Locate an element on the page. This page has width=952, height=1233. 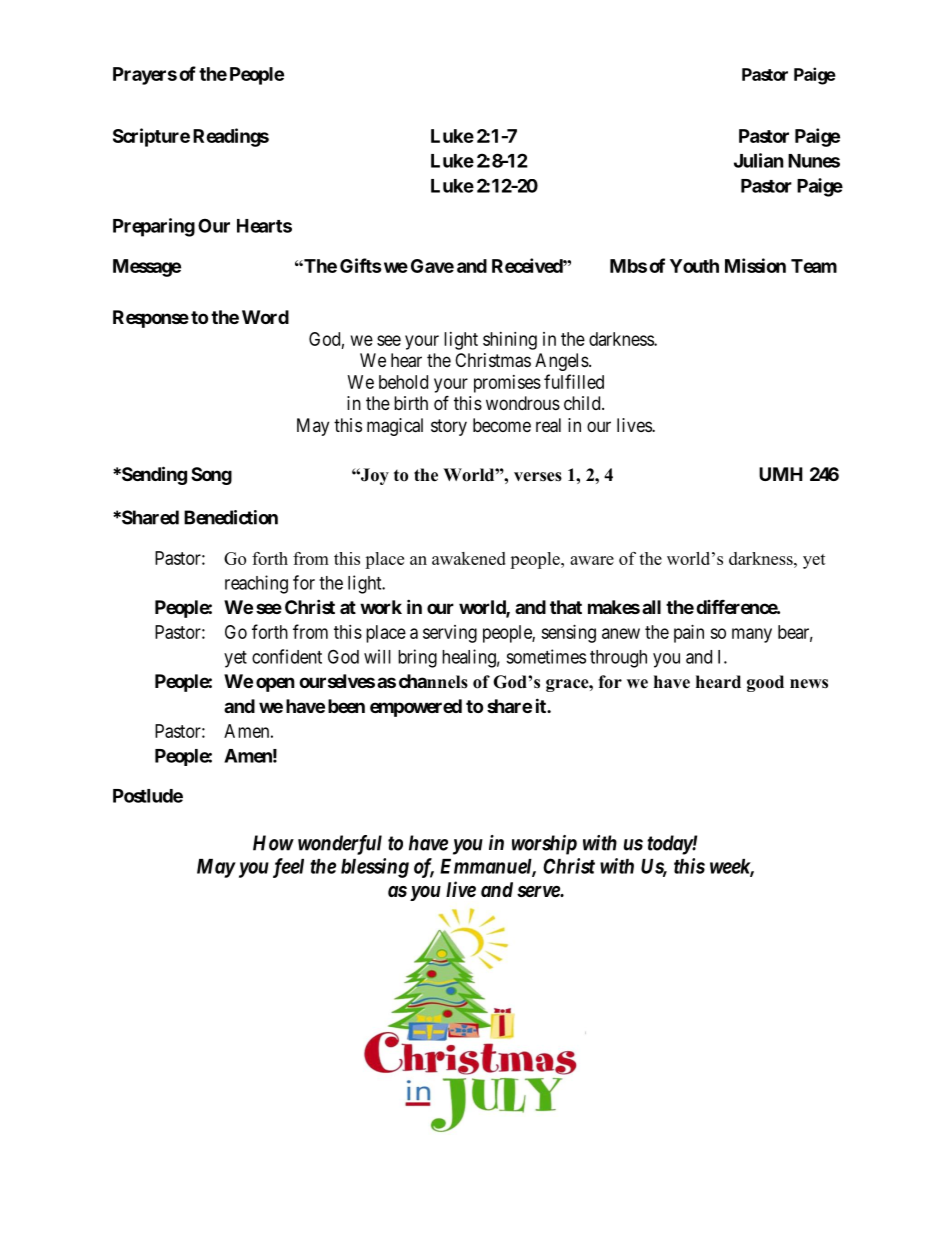
Word is located at coordinates (265, 317).
